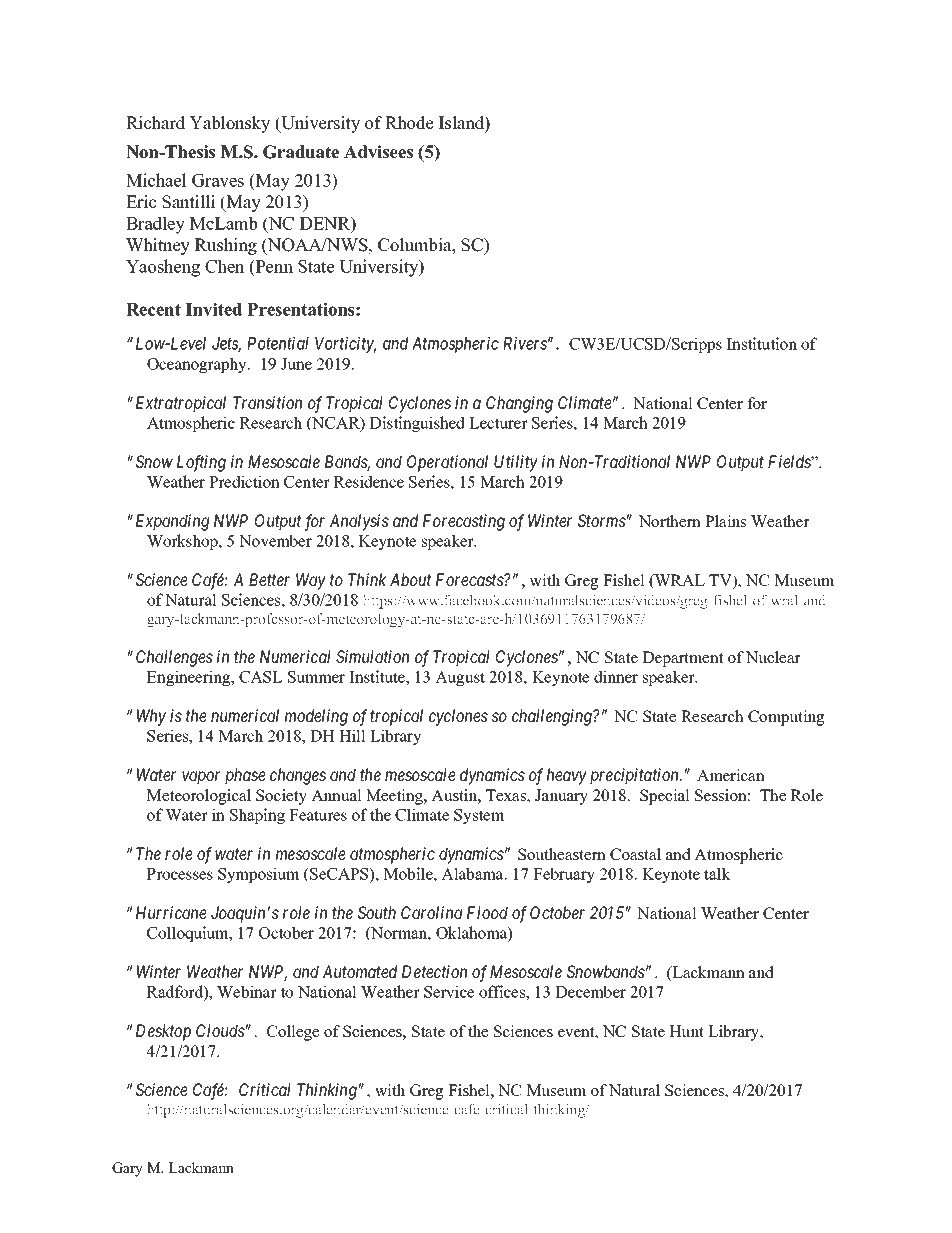 The image size is (952, 1233). What do you see at coordinates (247, 991) in the screenshot?
I see `Webinar` at bounding box center [247, 991].
